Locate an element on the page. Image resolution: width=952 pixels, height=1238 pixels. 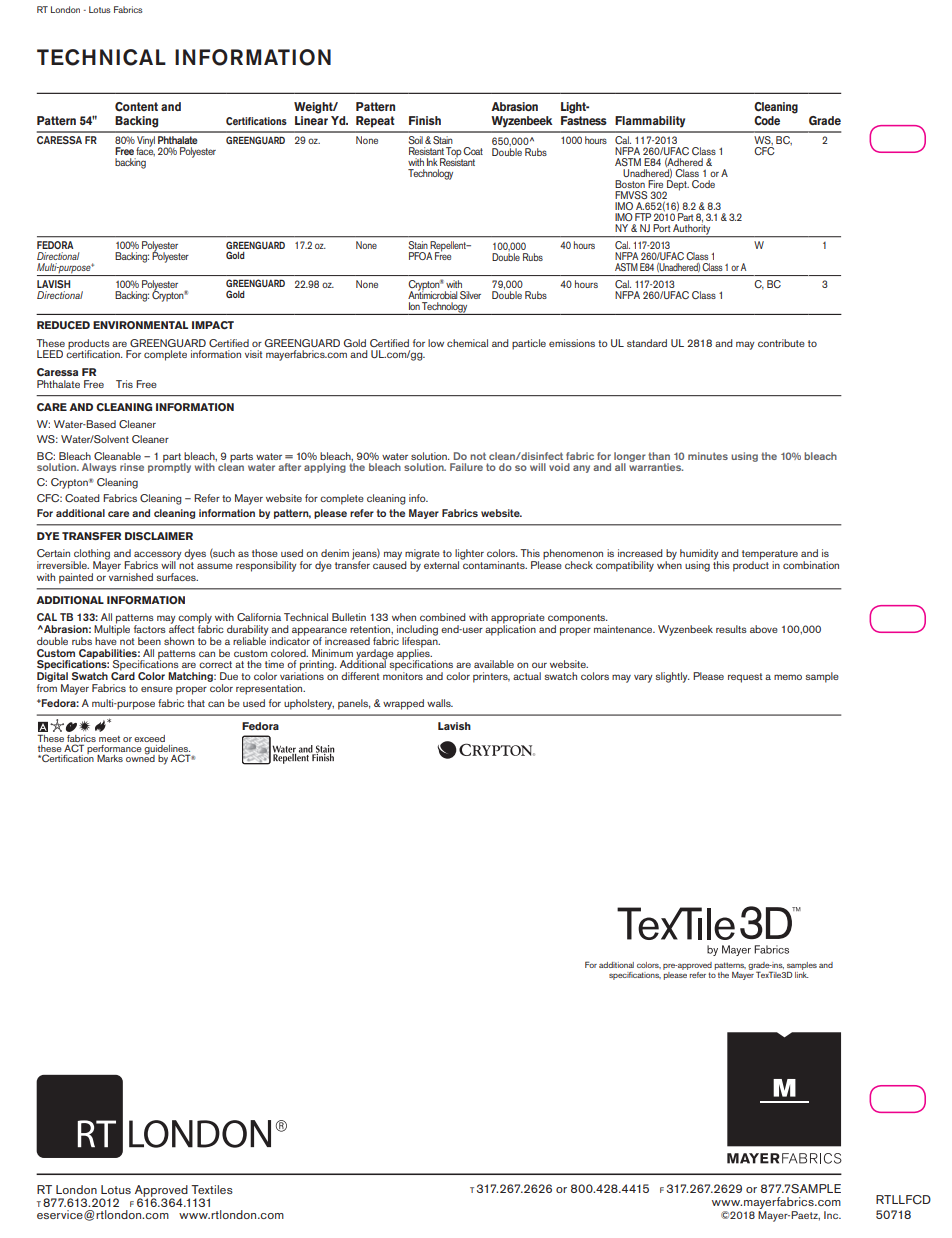
ENVIRONMENTAL is located at coordinates (140, 325).
